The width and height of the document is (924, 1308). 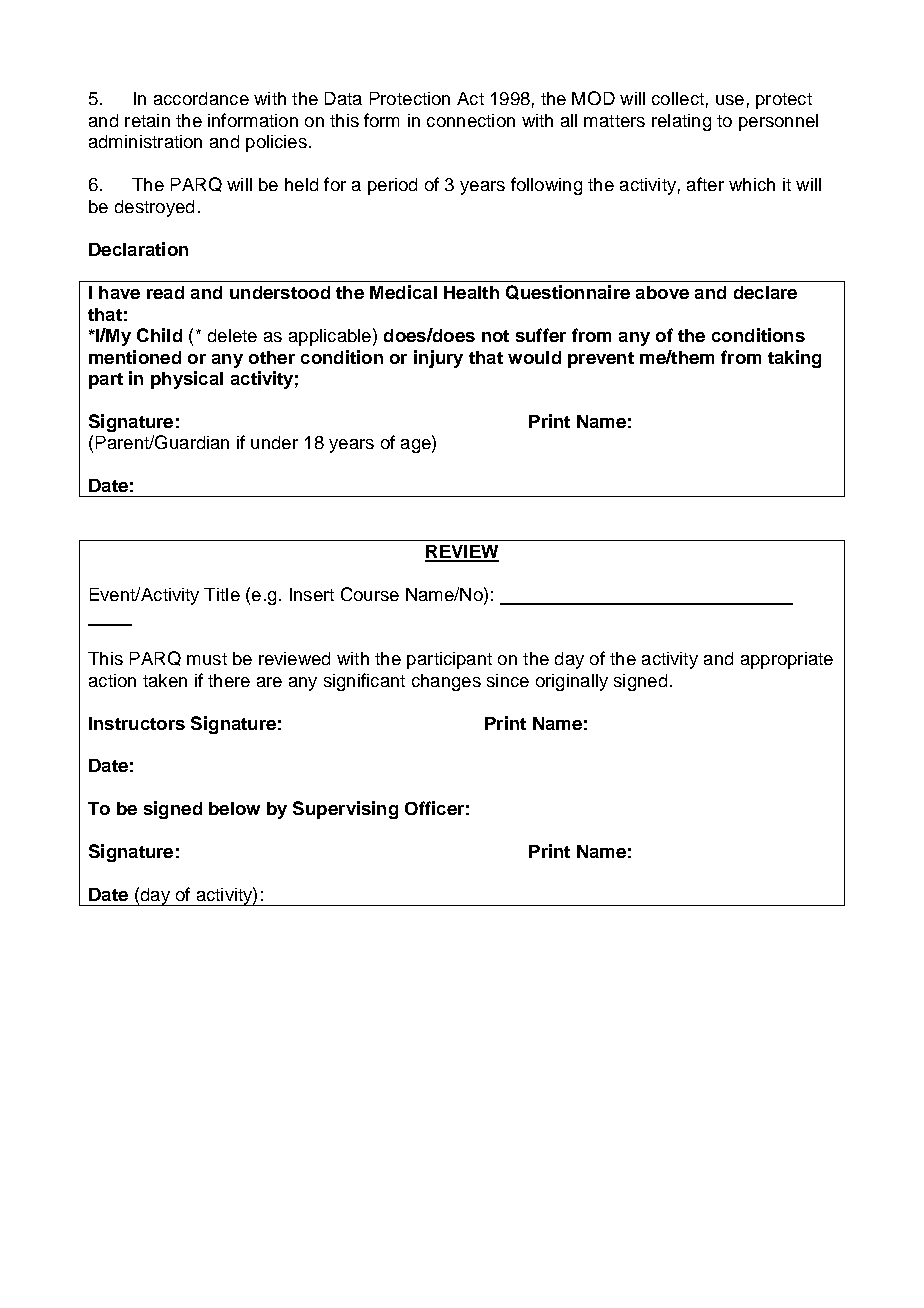 I want to click on physical, so click(x=187, y=380).
